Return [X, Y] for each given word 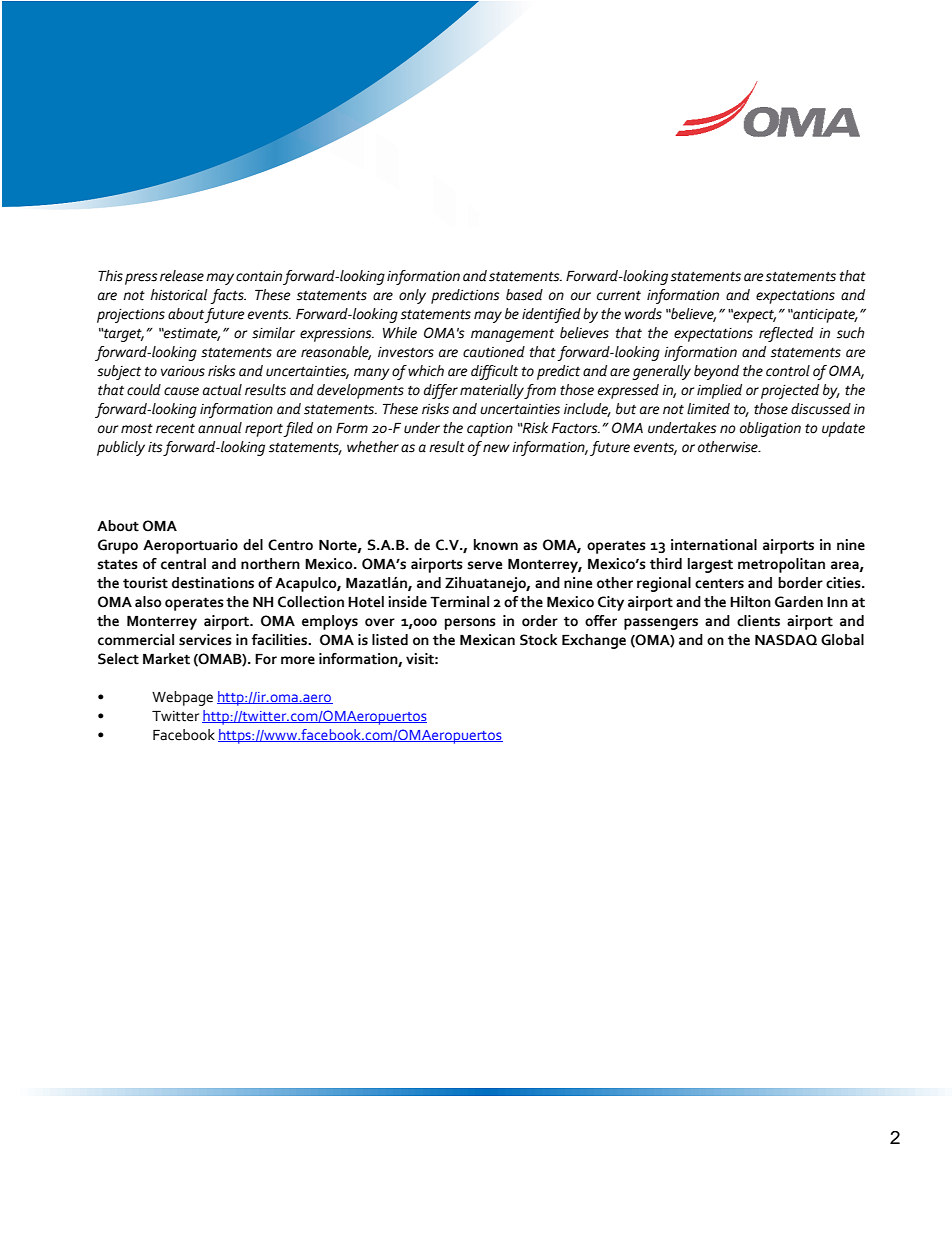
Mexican [487, 640]
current [619, 296]
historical [179, 295]
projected [790, 391]
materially [492, 391]
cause [181, 391]
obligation [770, 429]
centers [719, 583]
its [155, 447]
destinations [213, 583]
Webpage [182, 698]
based [524, 295]
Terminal [459, 602]
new [496, 448]
